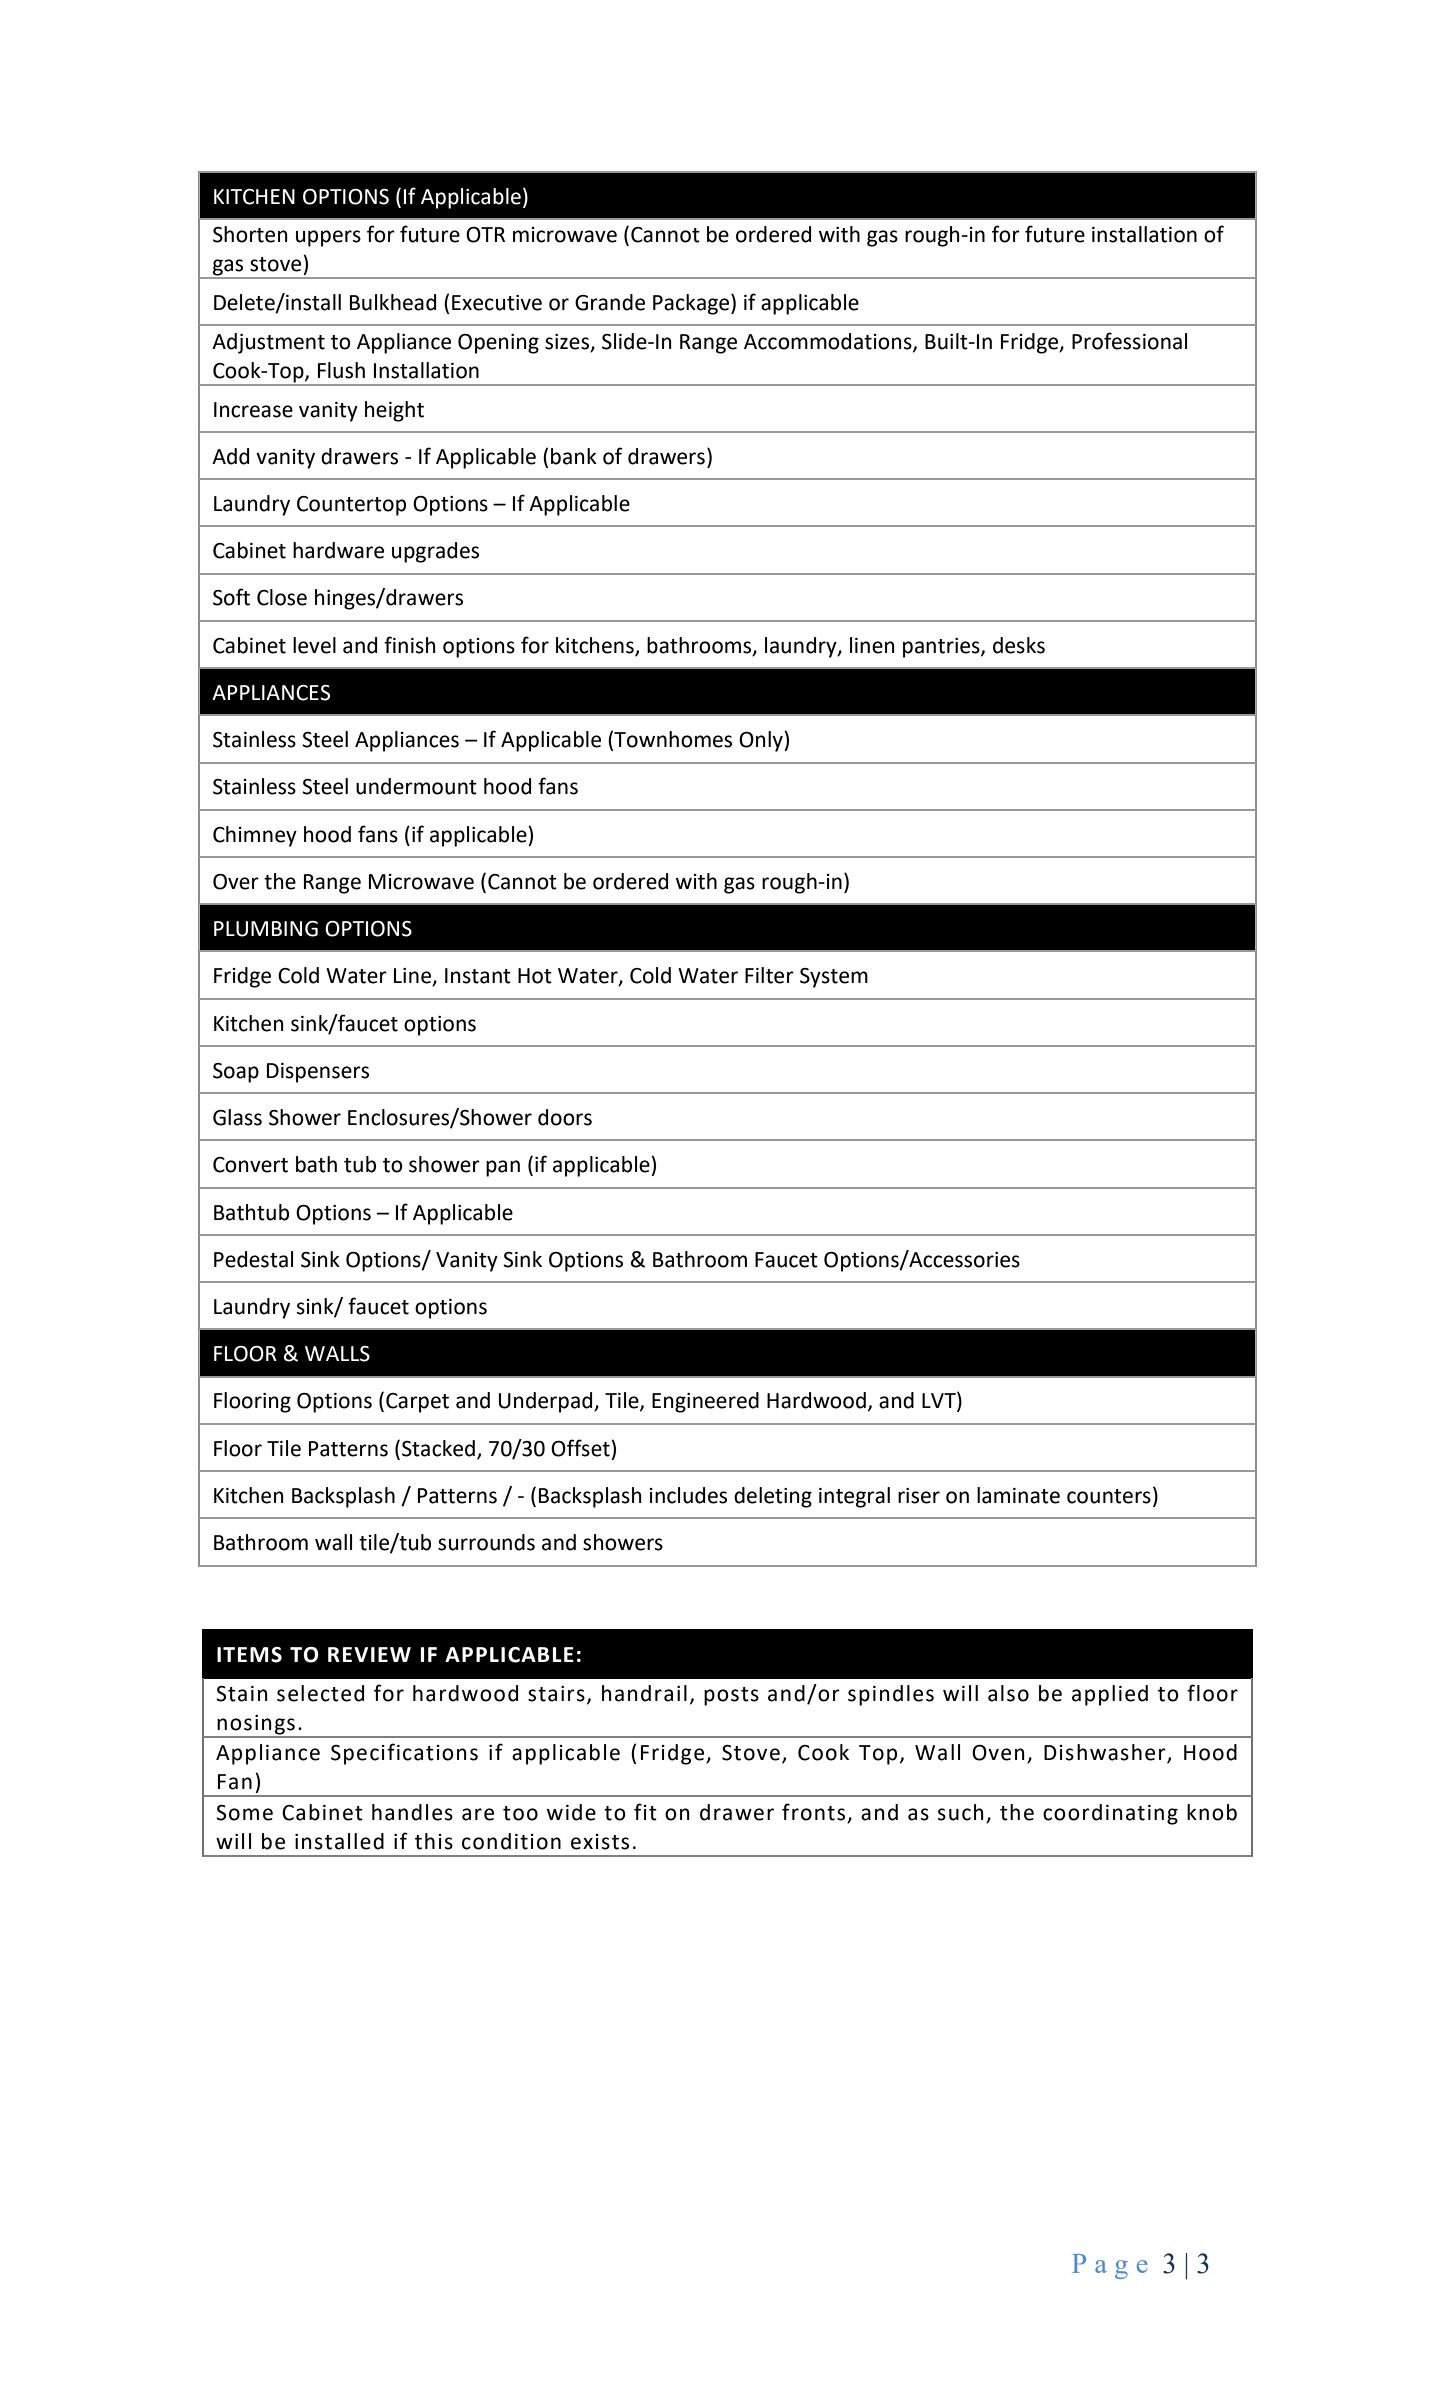  What do you see at coordinates (762, 741) in the document?
I see `Only` at bounding box center [762, 741].
